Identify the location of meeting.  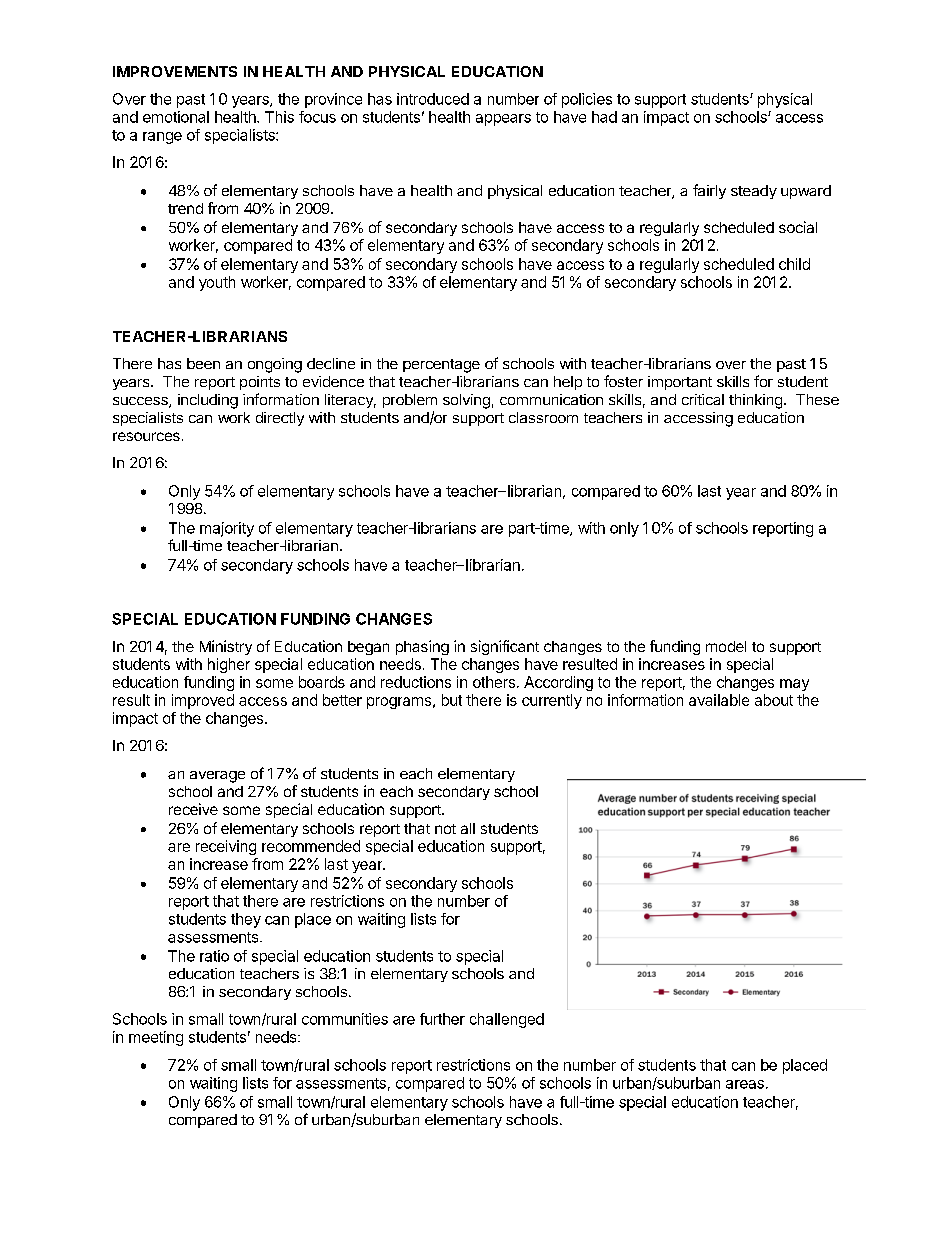
(156, 1038).
